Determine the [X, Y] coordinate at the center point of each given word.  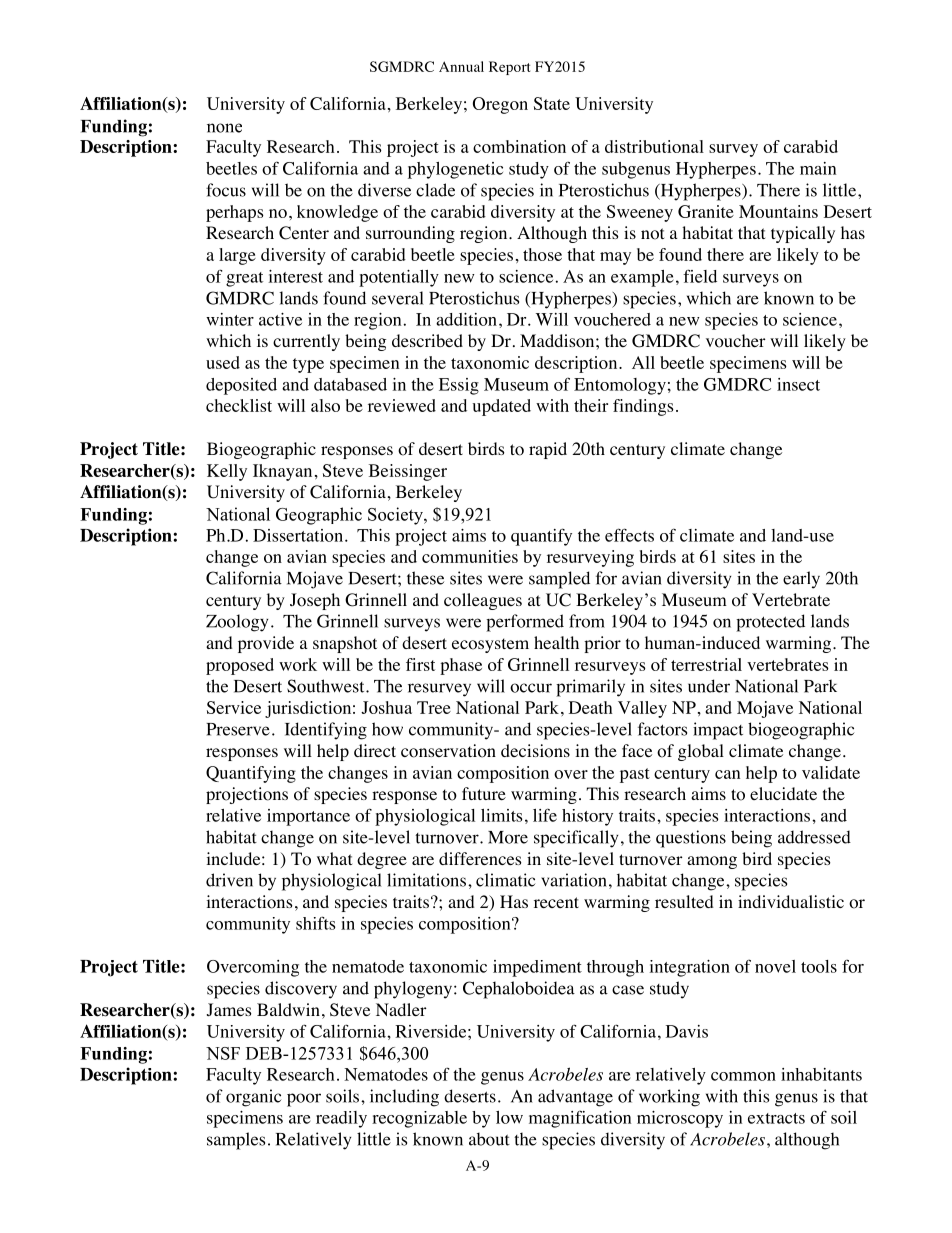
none [224, 128]
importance [308, 817]
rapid [548, 450]
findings [643, 407]
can [727, 774]
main [818, 168]
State [552, 103]
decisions [535, 751]
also [325, 405]
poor [304, 1100]
